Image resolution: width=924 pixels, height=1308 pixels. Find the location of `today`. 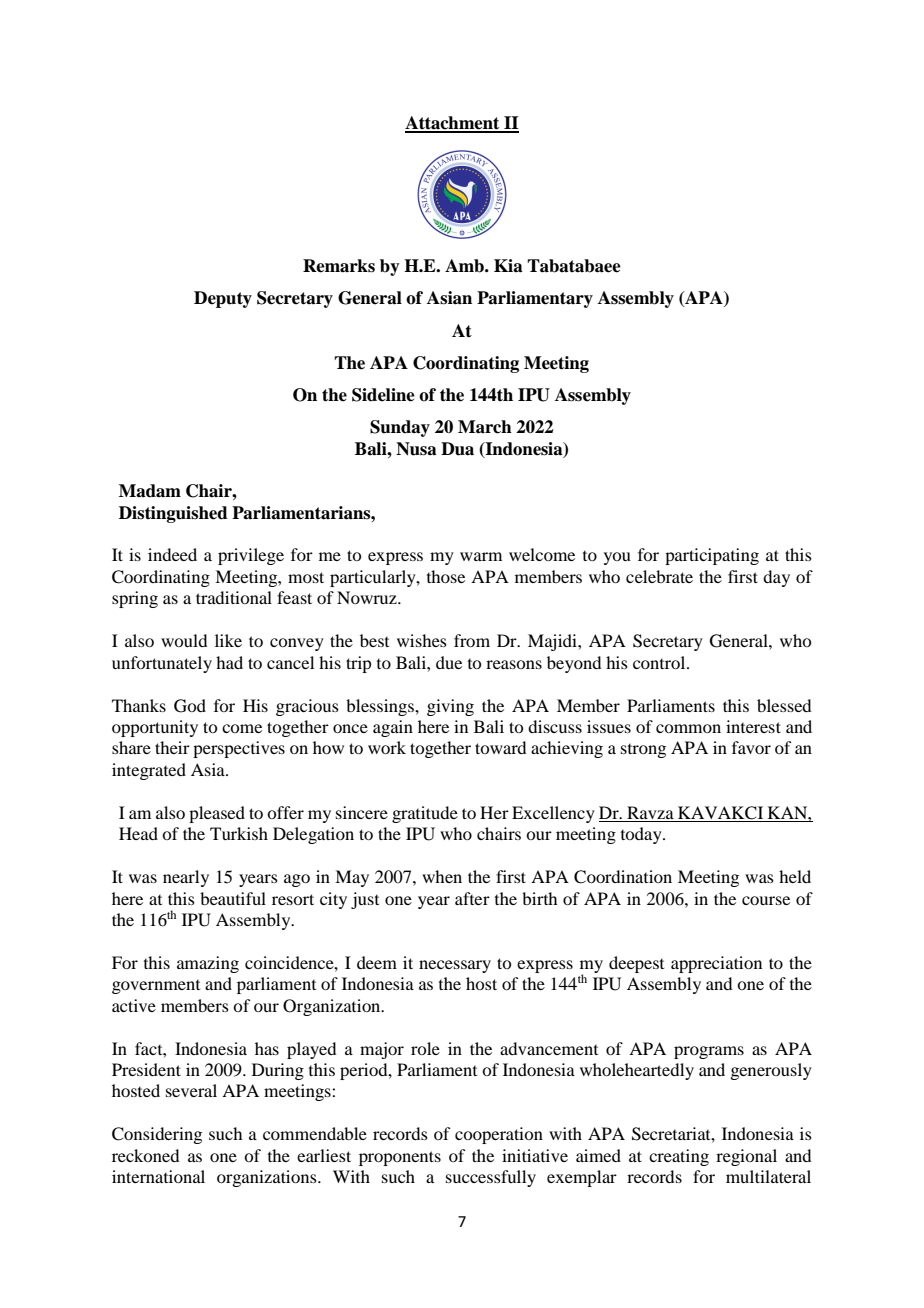

today is located at coordinates (642, 835).
